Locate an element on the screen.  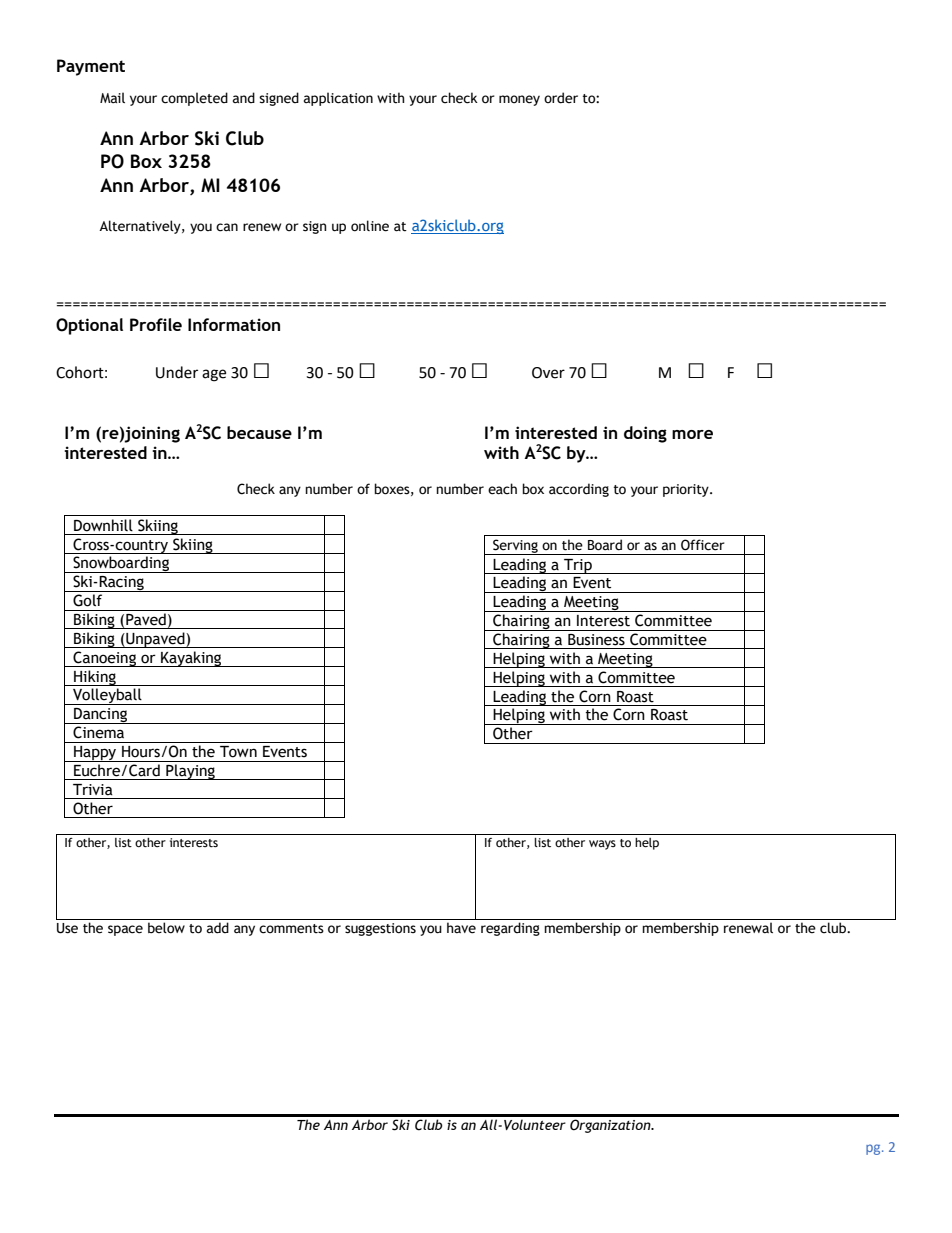
ways is located at coordinates (602, 845).
